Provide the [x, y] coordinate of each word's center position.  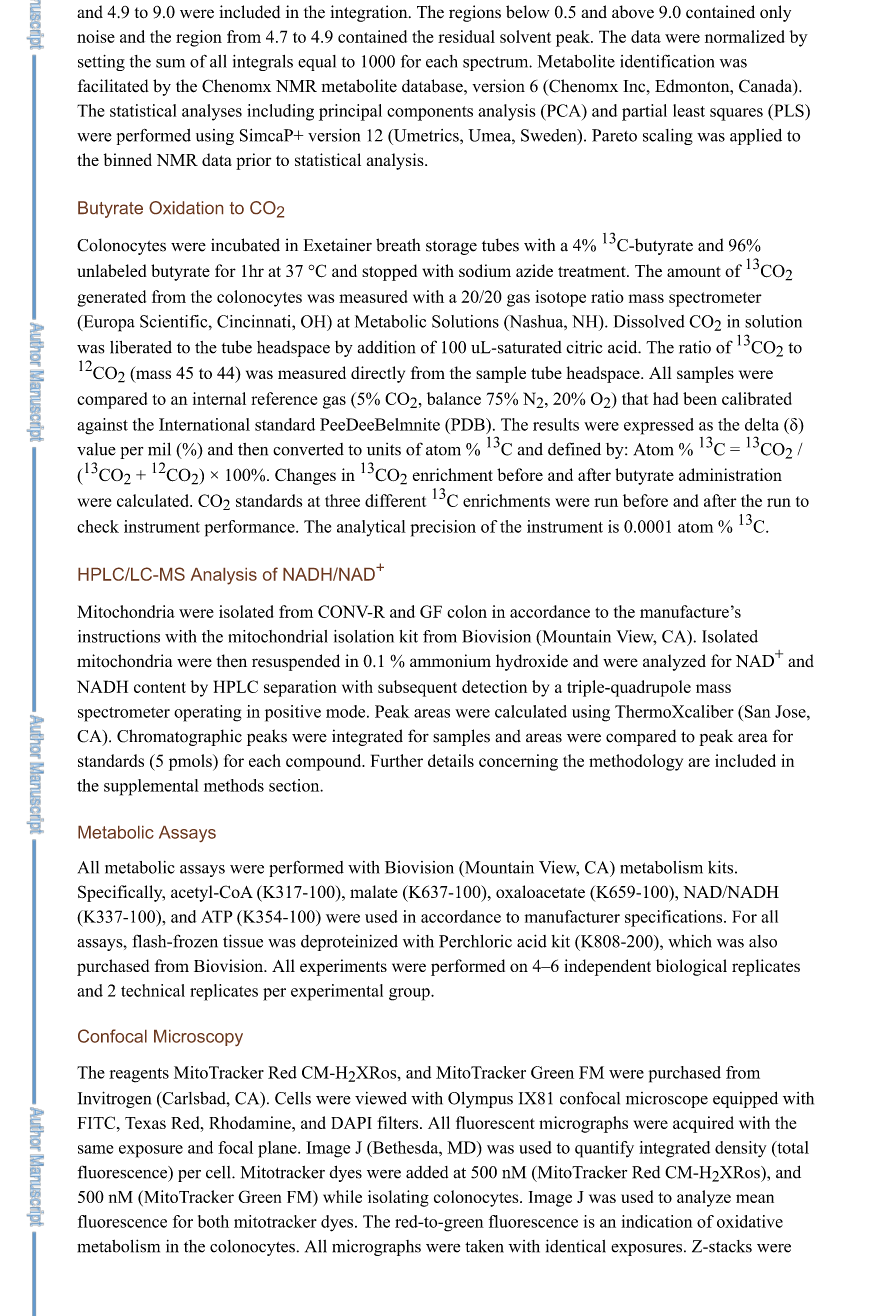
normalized [745, 36]
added [427, 1172]
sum [170, 63]
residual [466, 36]
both [213, 1221]
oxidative [750, 1221]
